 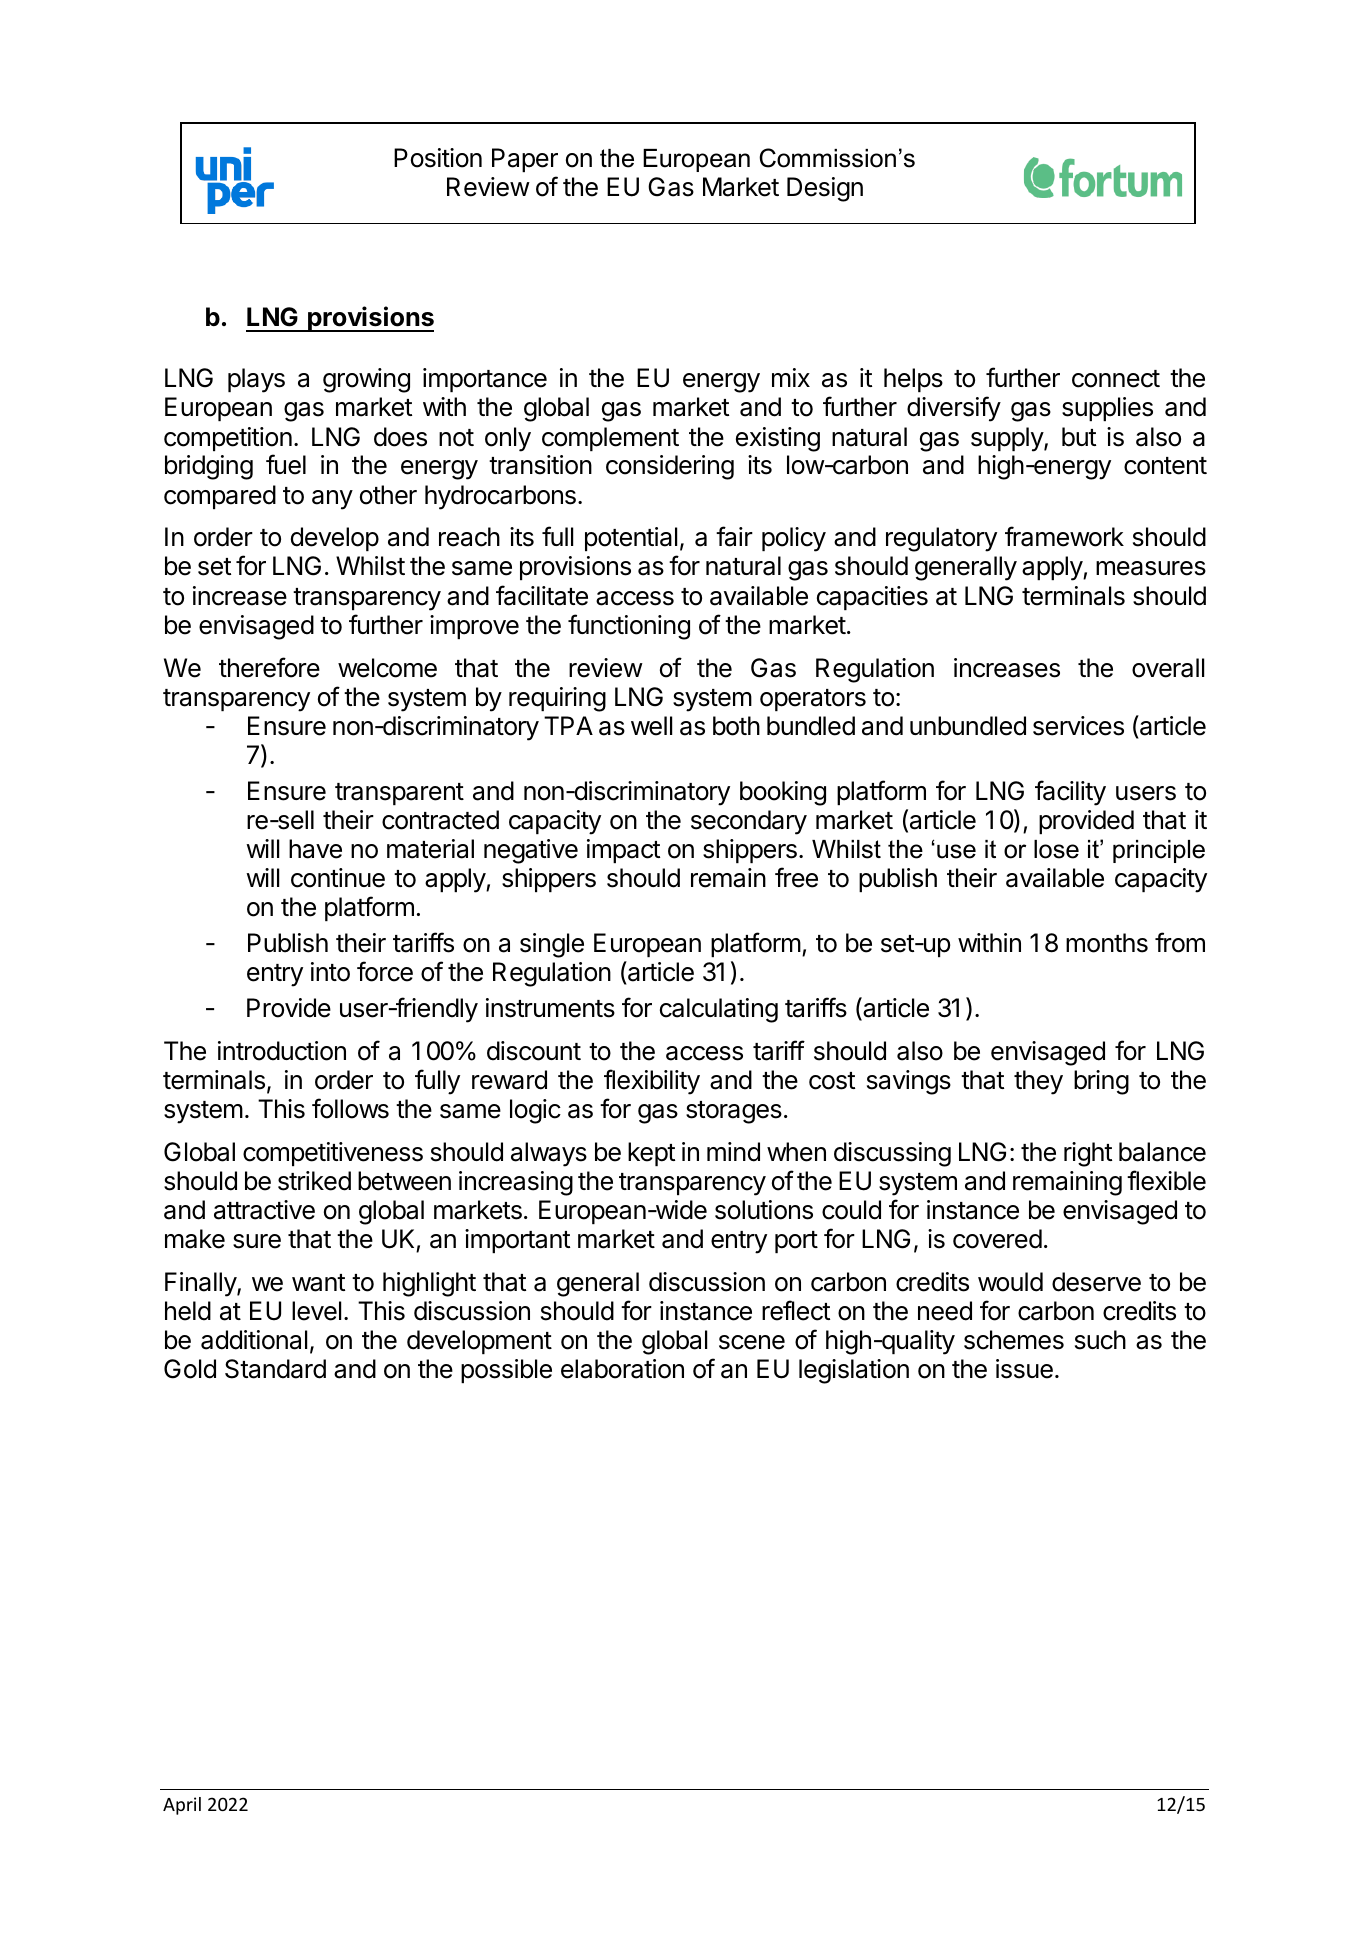 What do you see at coordinates (264, 1210) in the screenshot?
I see `attractive` at bounding box center [264, 1210].
